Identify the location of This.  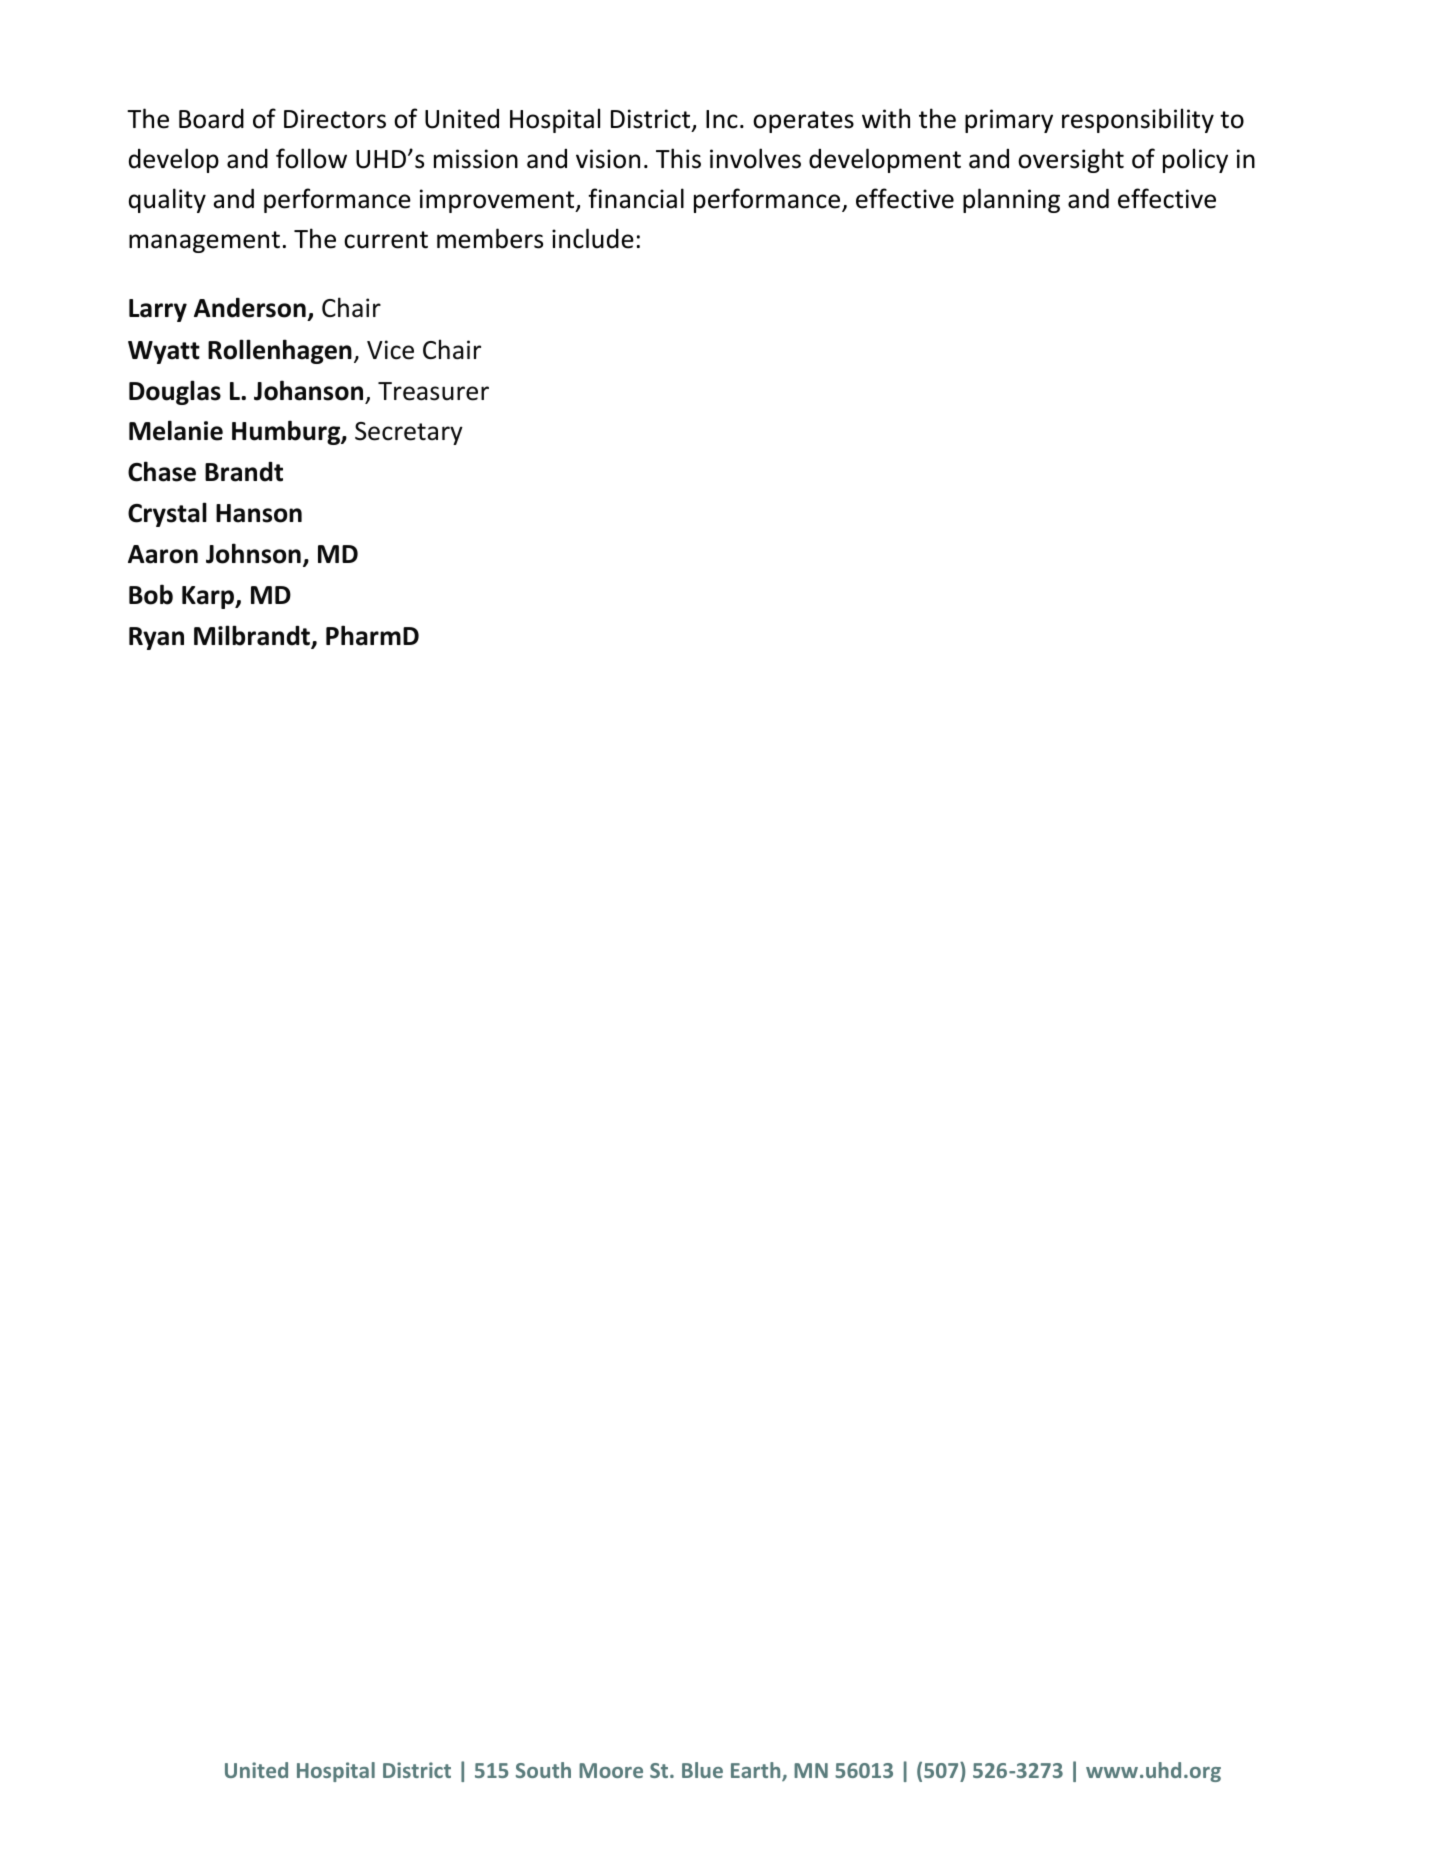
(678, 158).
